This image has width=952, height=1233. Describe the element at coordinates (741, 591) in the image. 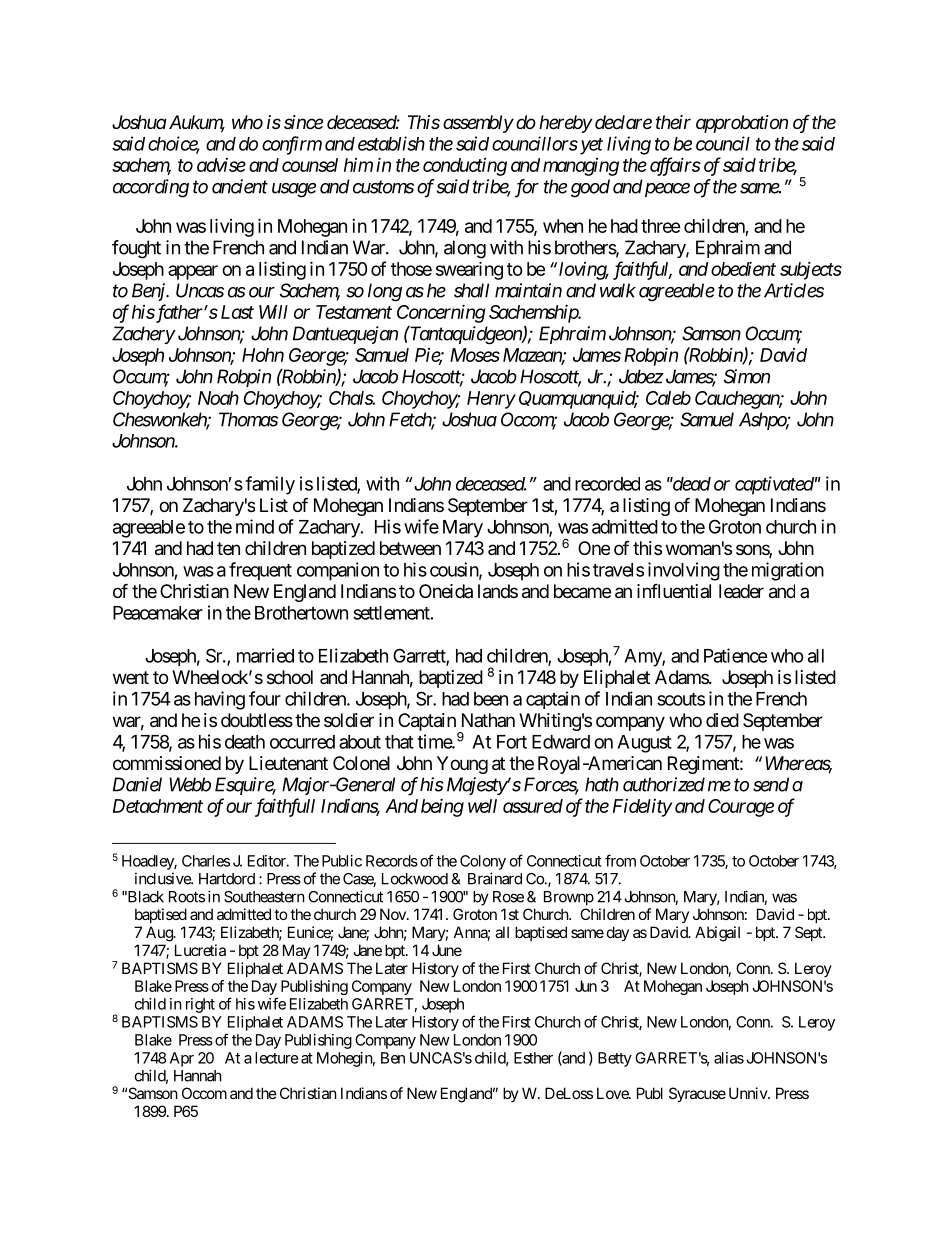

I see `leader` at that location.
